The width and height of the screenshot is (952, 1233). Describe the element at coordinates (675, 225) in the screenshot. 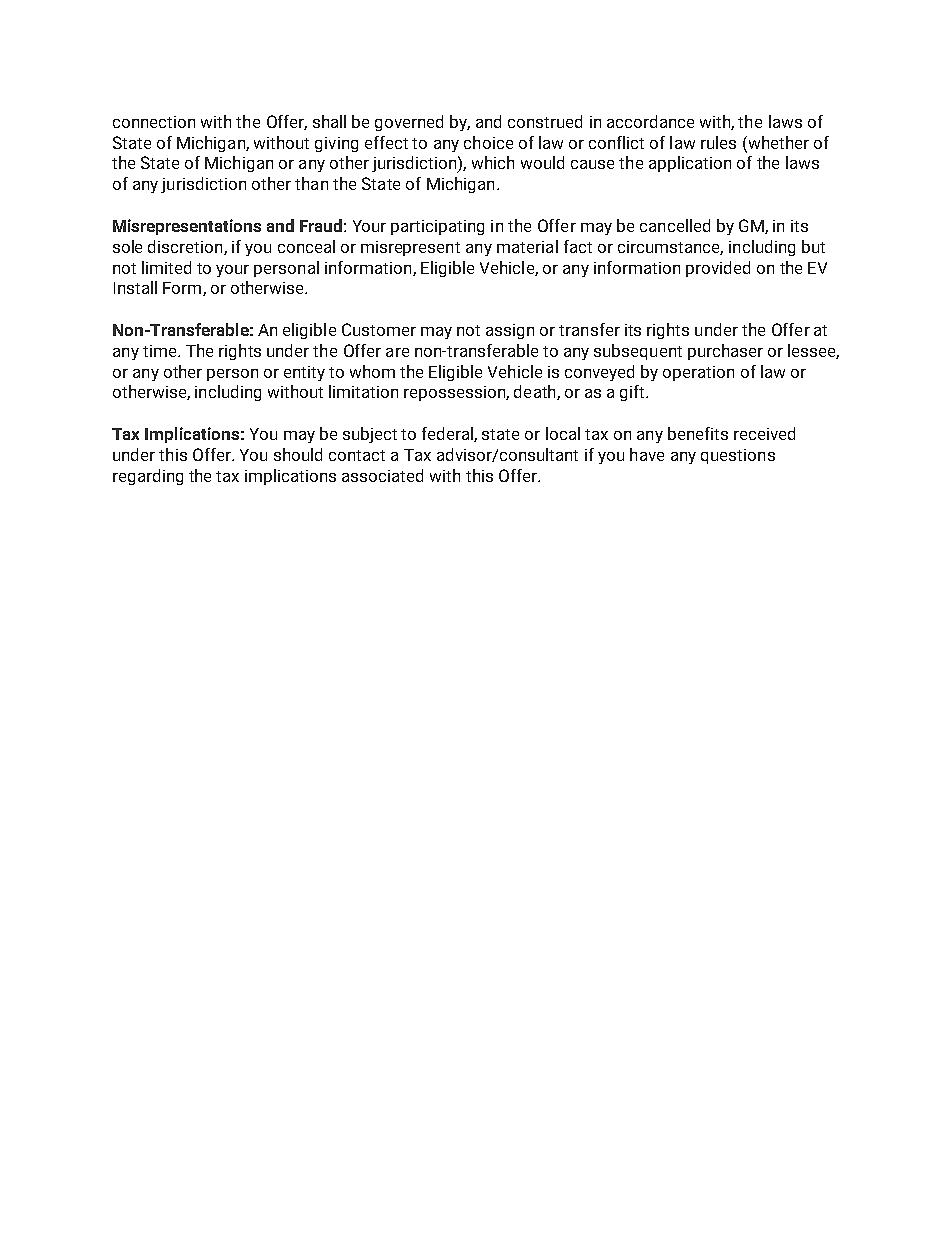

I see `cancelled` at that location.
